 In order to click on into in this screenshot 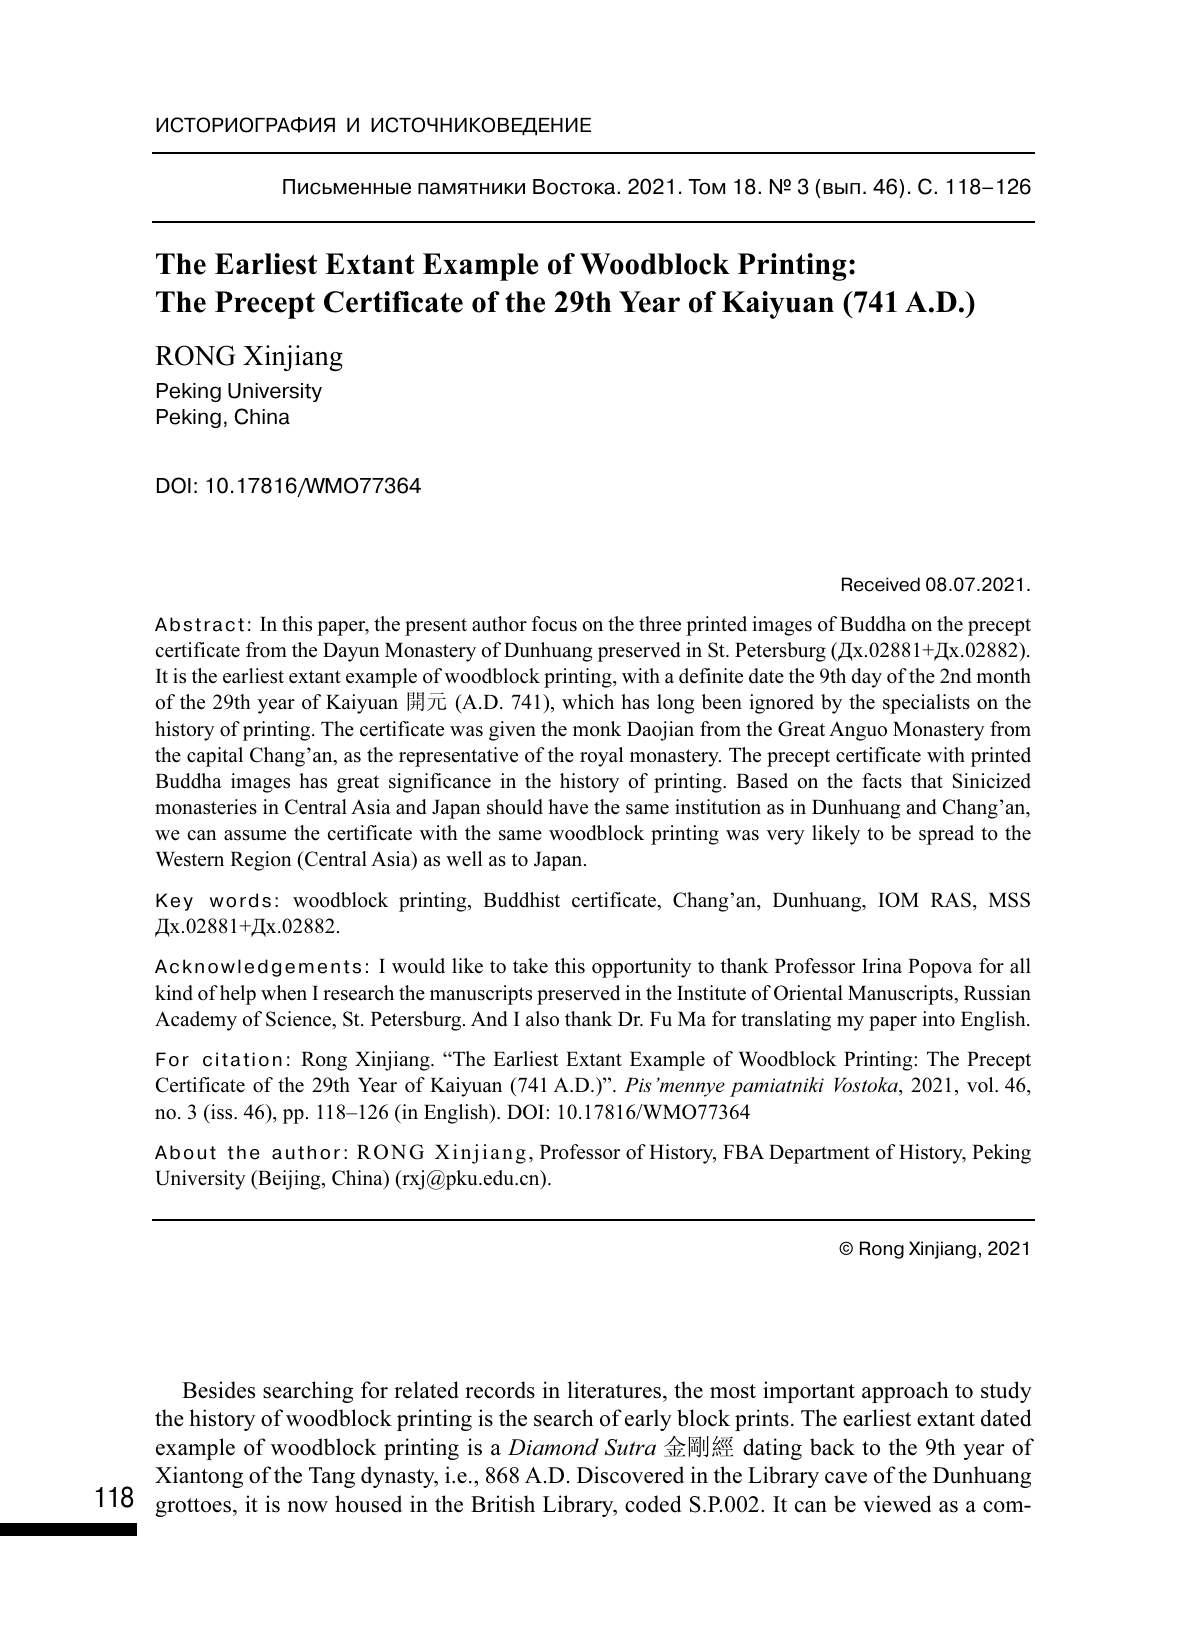, I will do `click(938, 1019)`.
